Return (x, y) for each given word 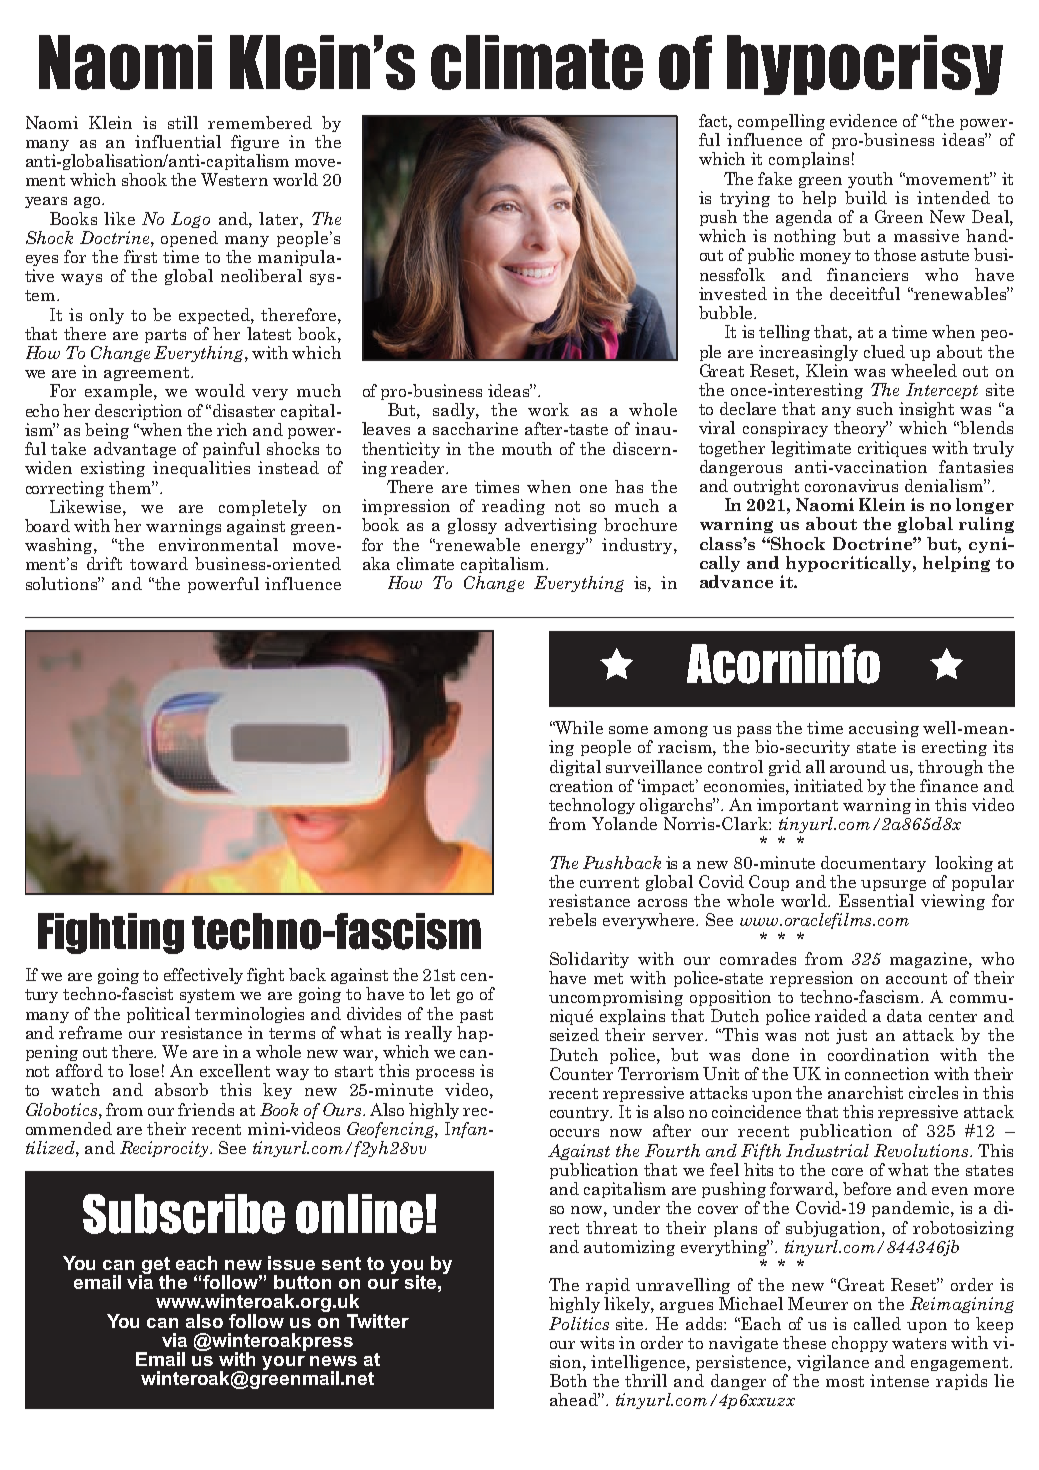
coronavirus (851, 485)
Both (568, 1380)
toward (159, 563)
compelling (781, 122)
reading (513, 507)
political (158, 1015)
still (183, 122)
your (283, 1363)
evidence (863, 120)
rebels (572, 919)
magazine (930, 960)
